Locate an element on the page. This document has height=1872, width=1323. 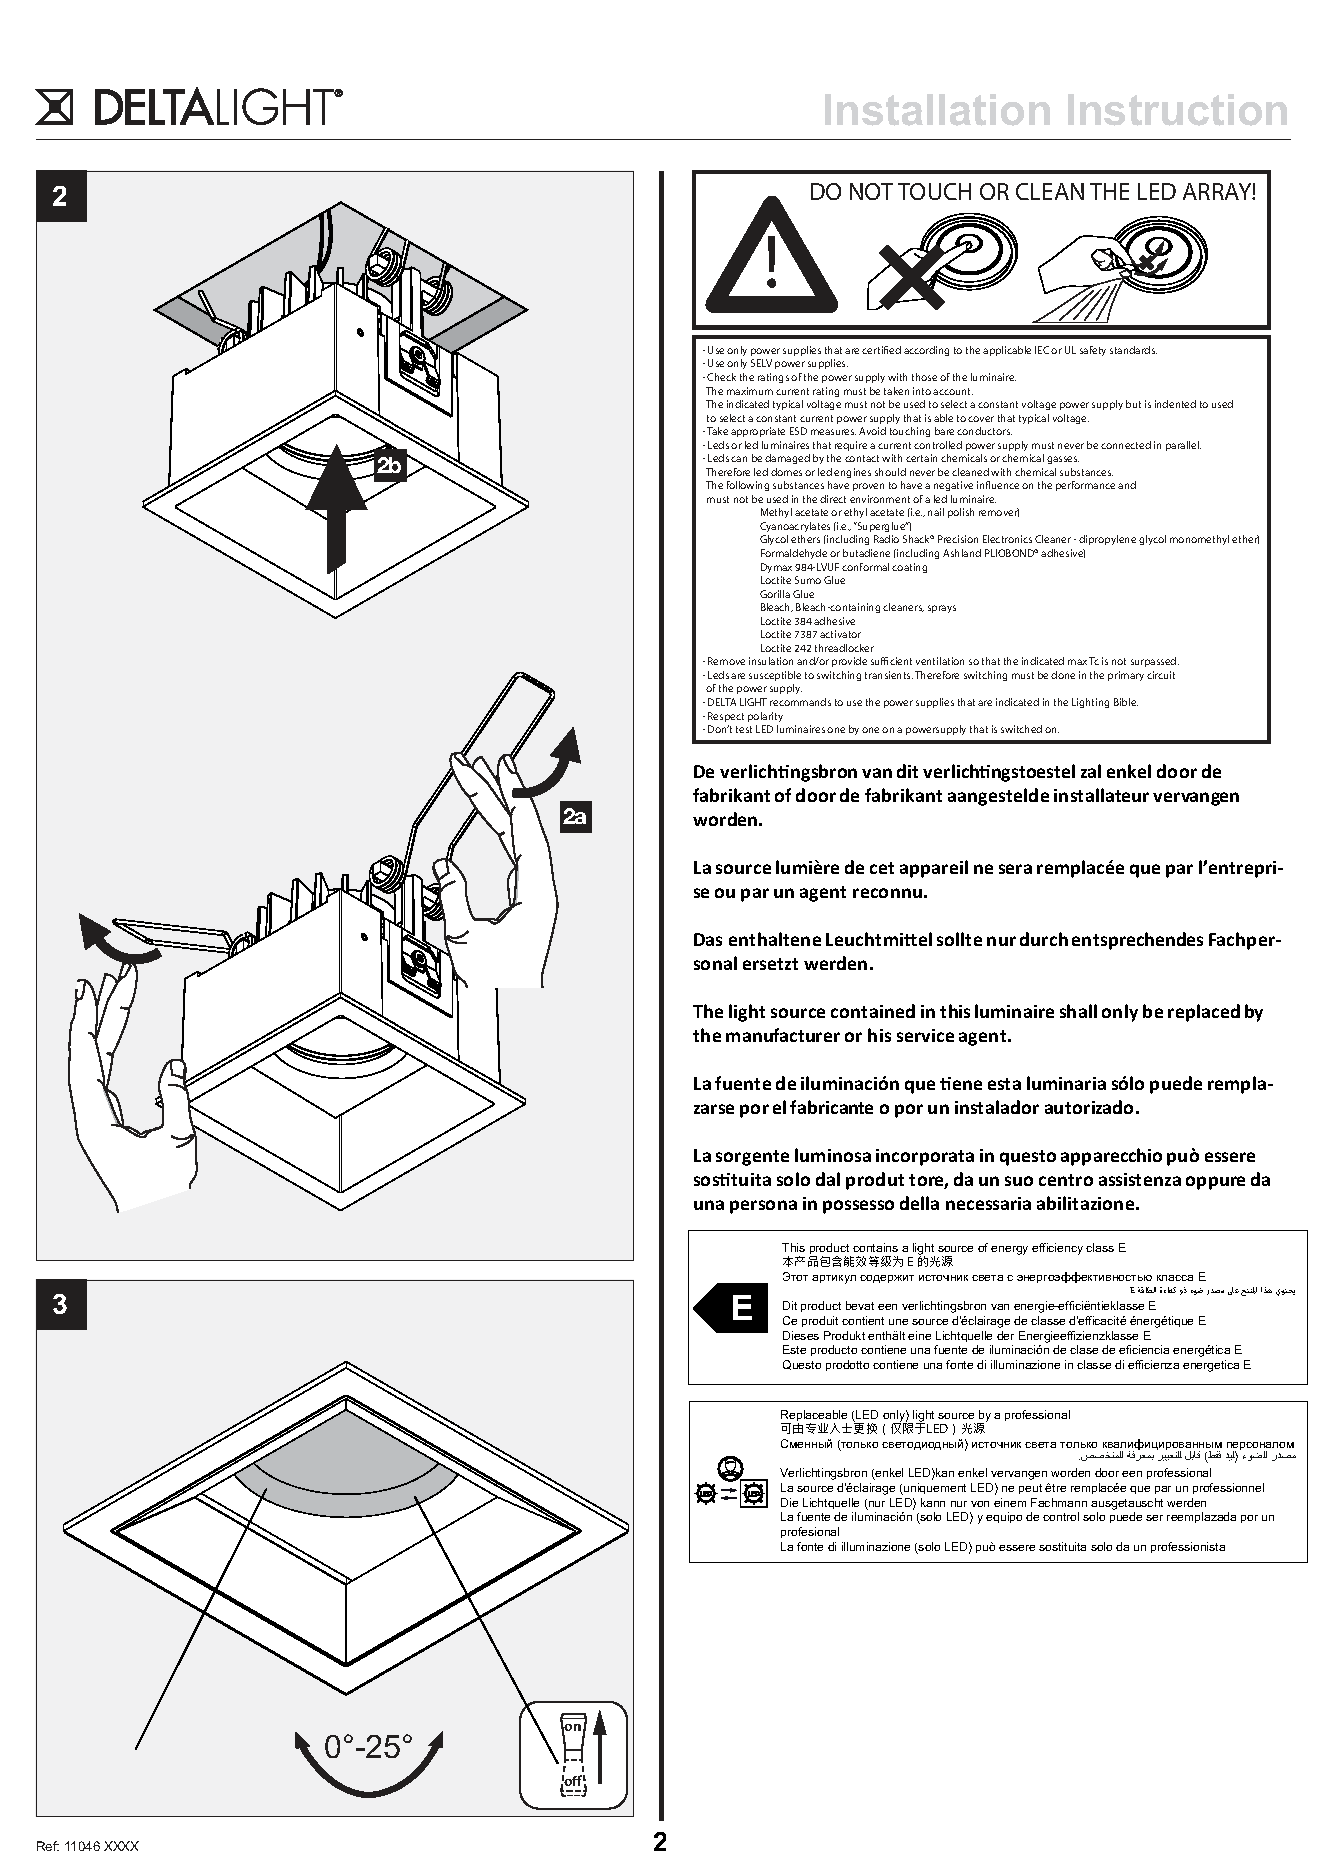
kann is located at coordinates (933, 1502).
